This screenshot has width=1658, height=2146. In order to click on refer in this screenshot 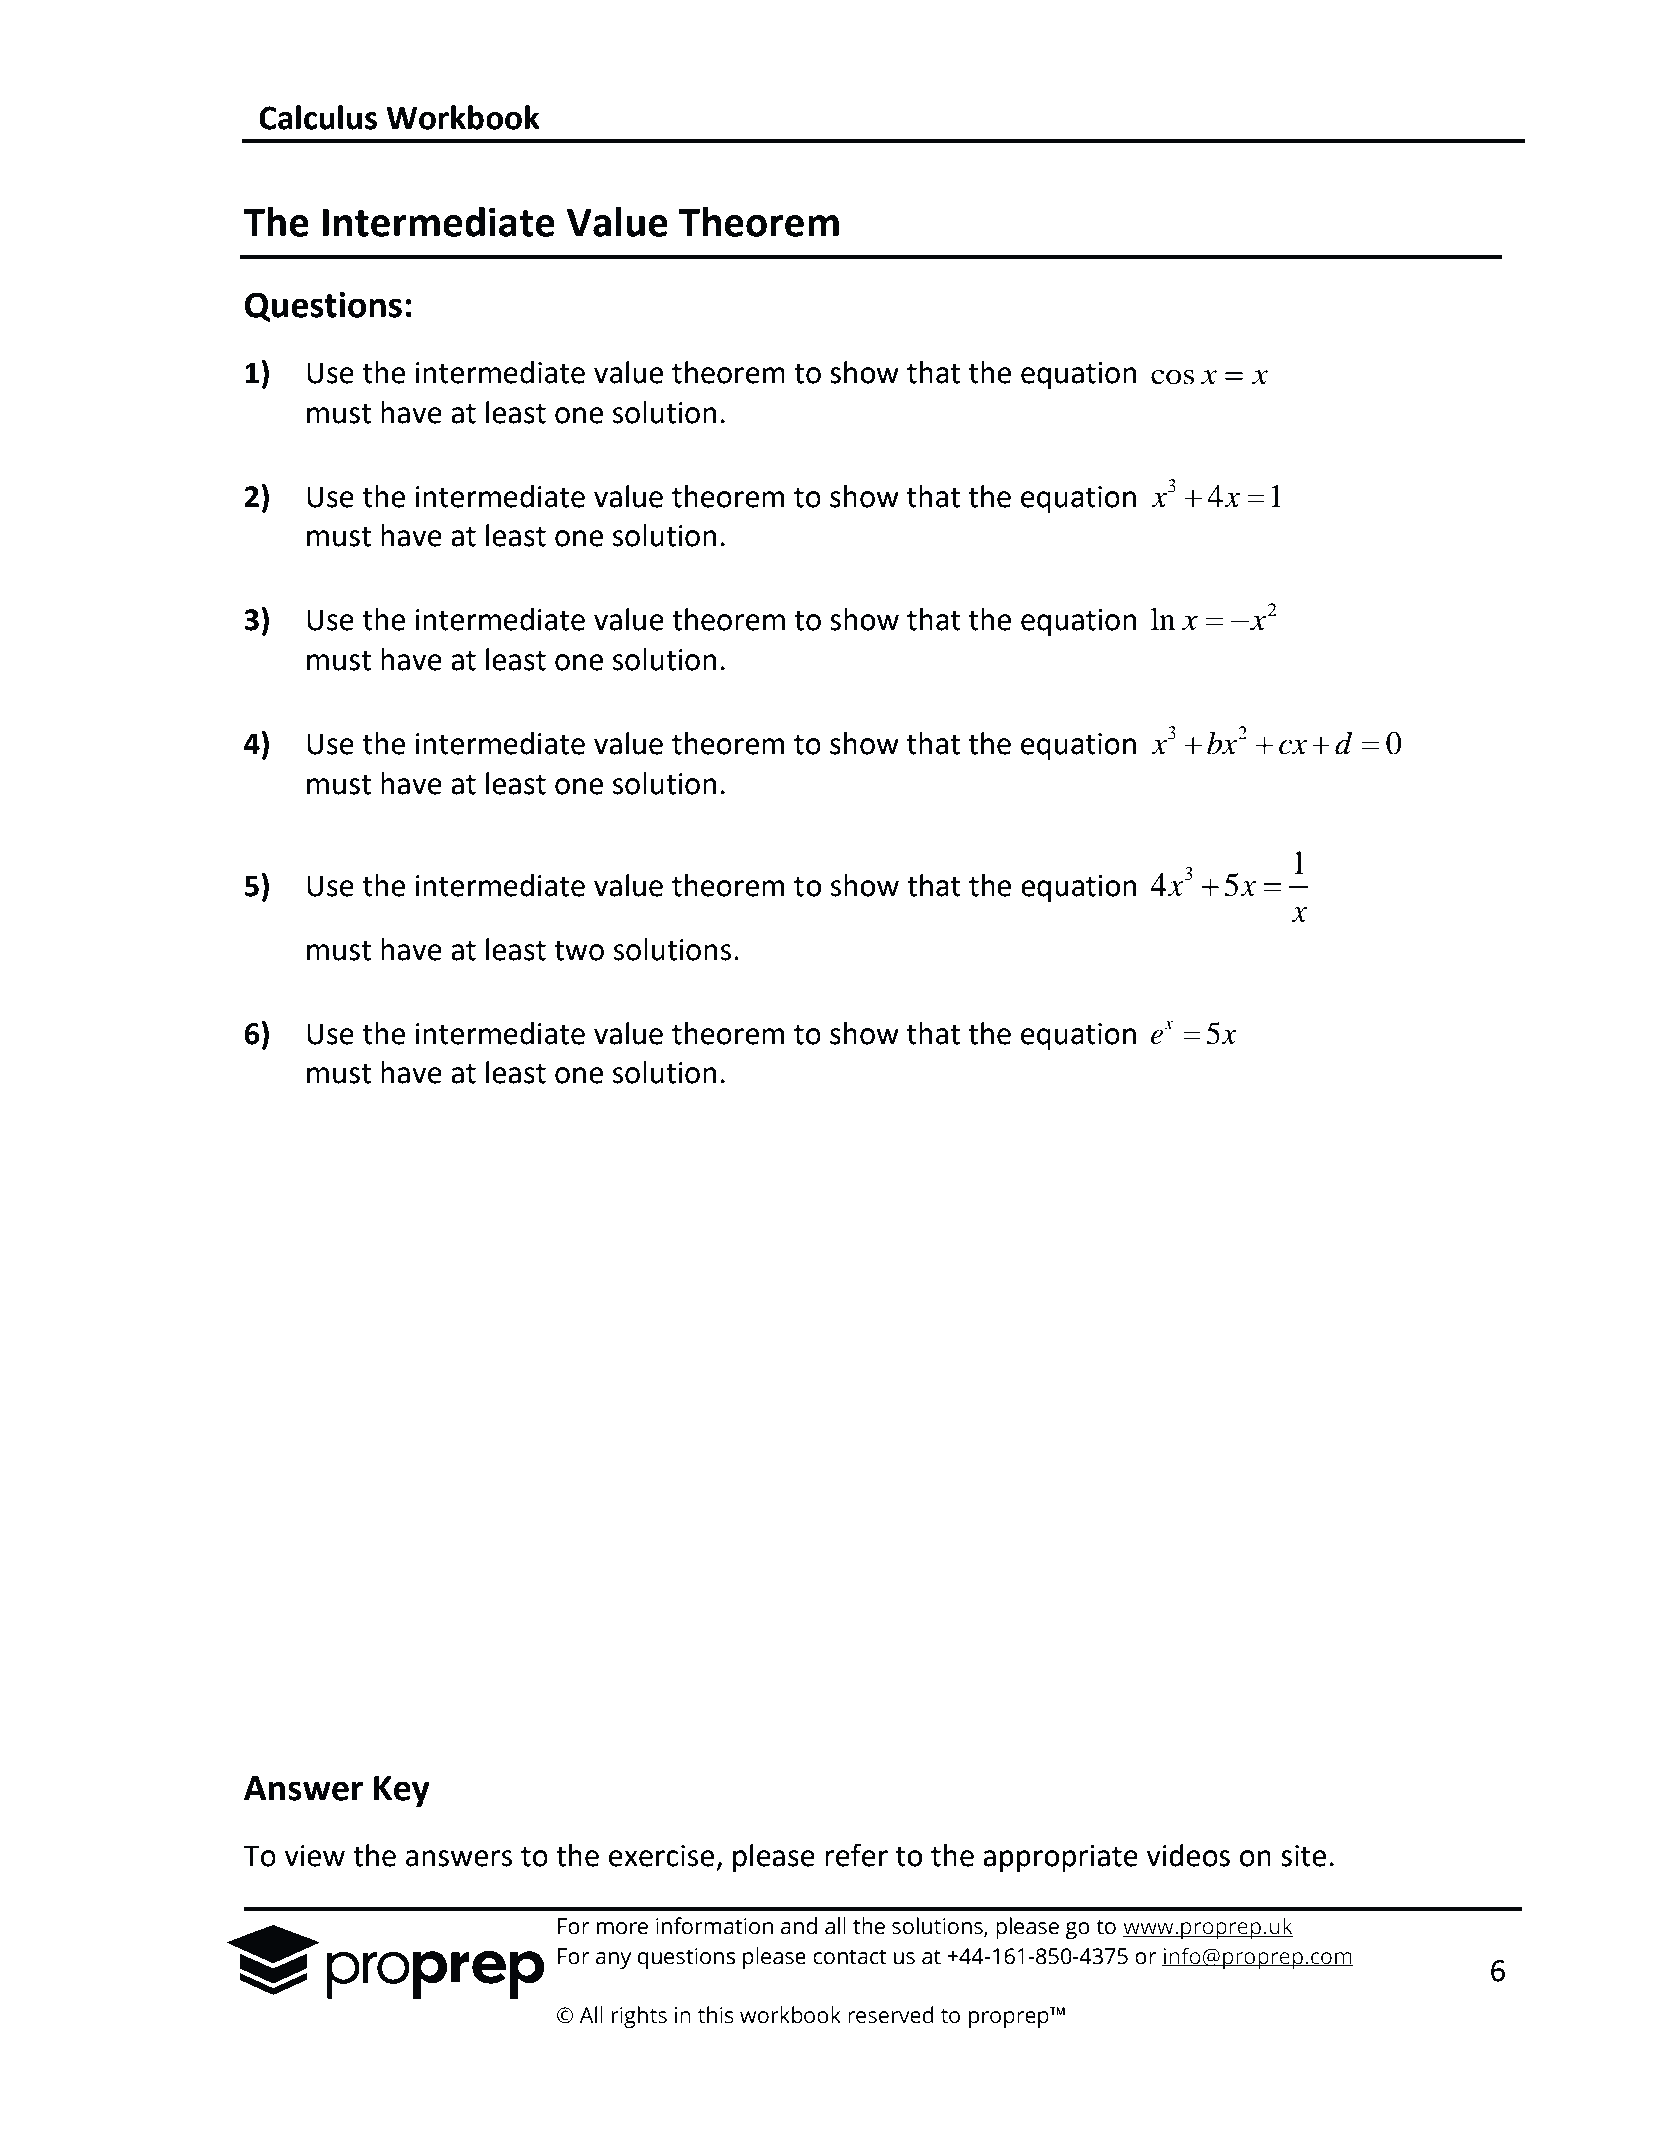, I will do `click(856, 1855)`.
